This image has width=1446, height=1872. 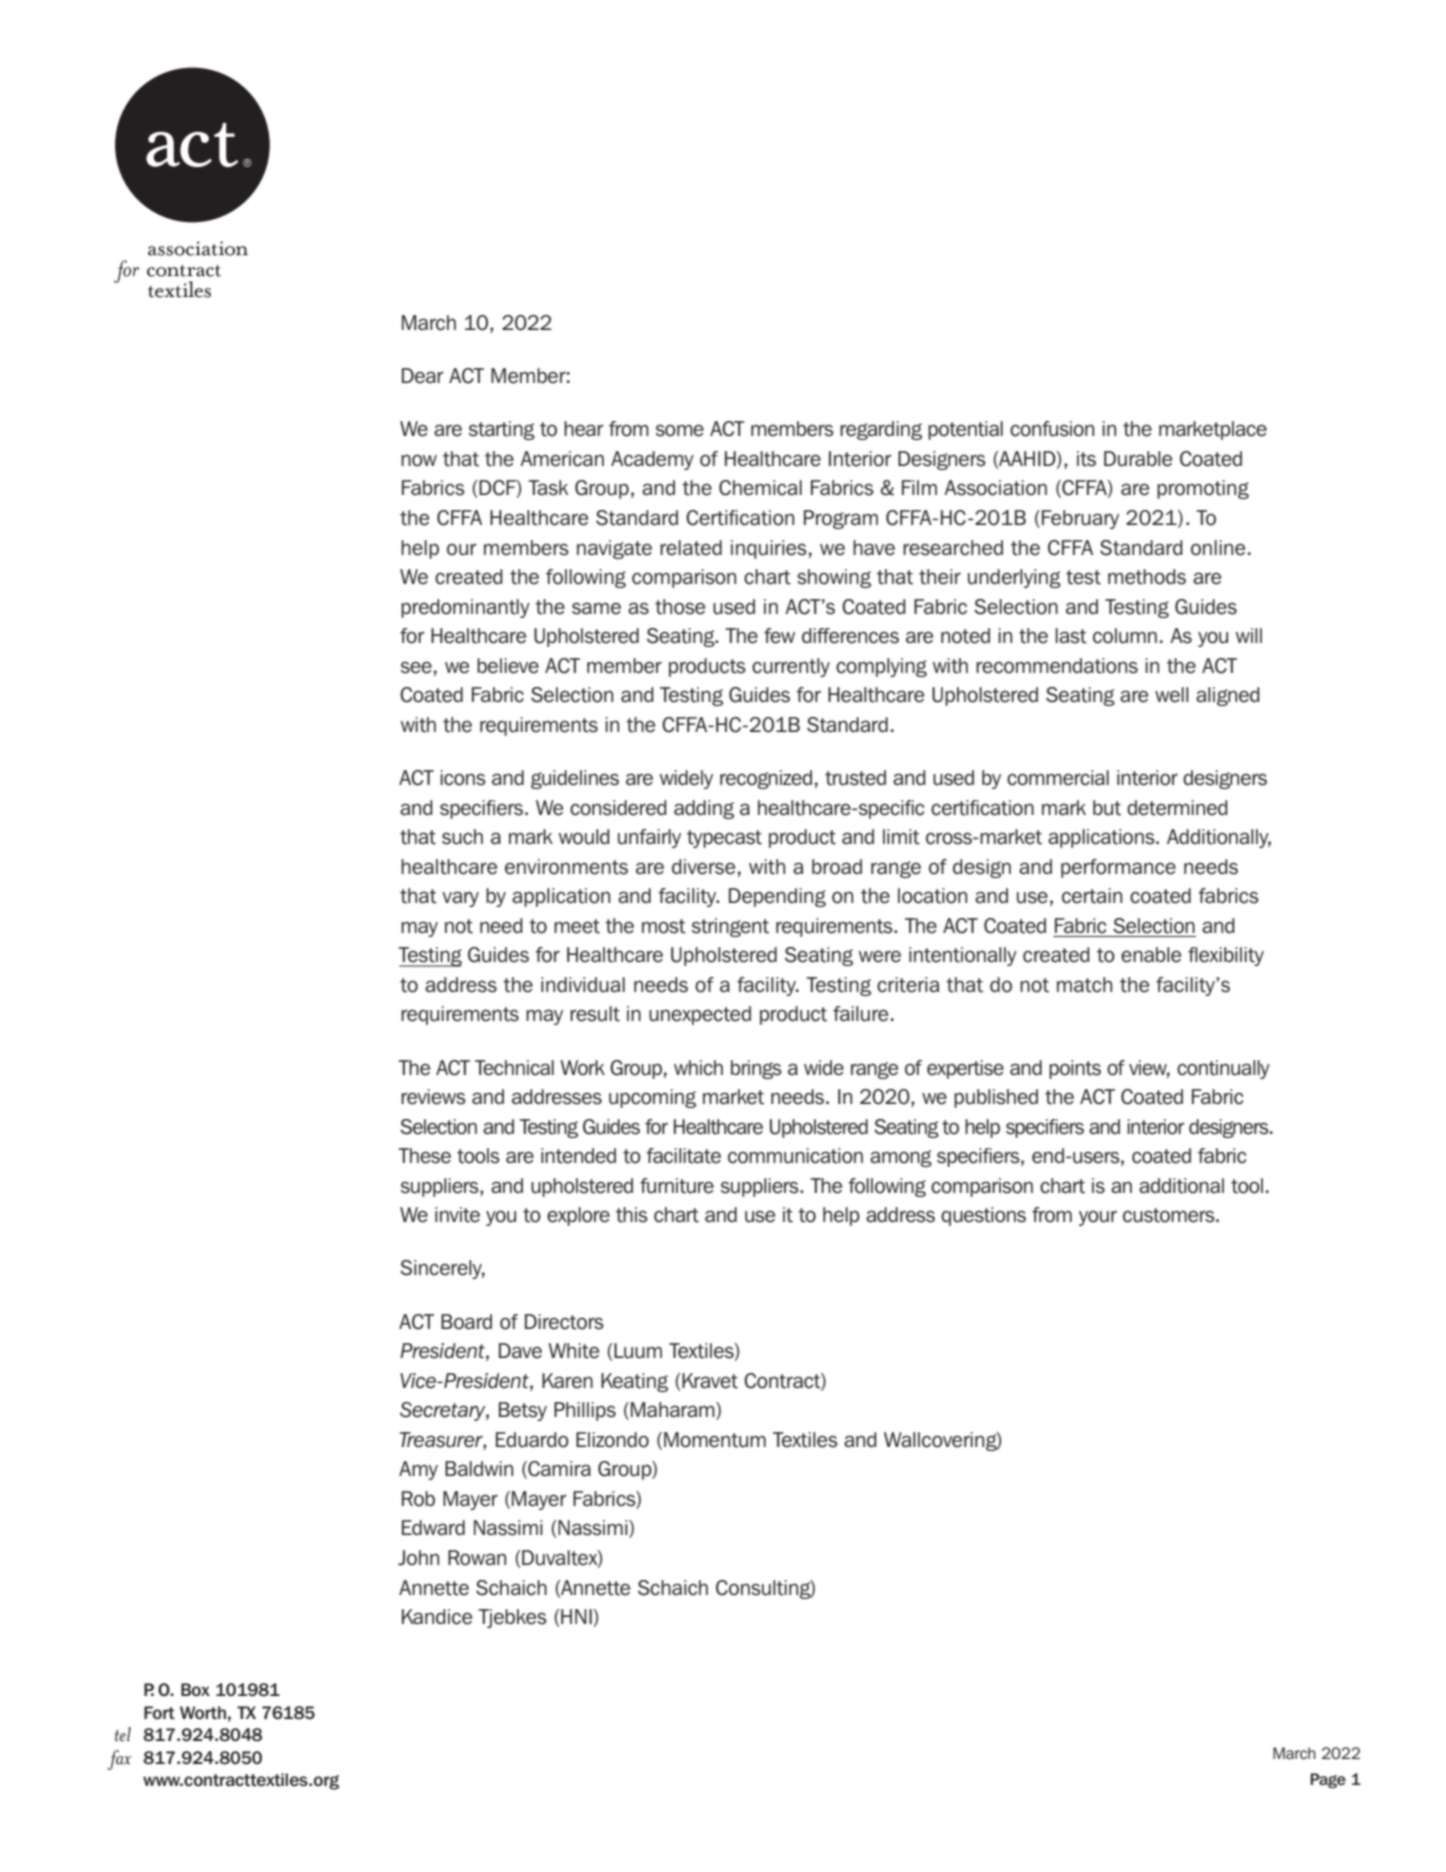 I want to click on some, so click(x=680, y=430).
